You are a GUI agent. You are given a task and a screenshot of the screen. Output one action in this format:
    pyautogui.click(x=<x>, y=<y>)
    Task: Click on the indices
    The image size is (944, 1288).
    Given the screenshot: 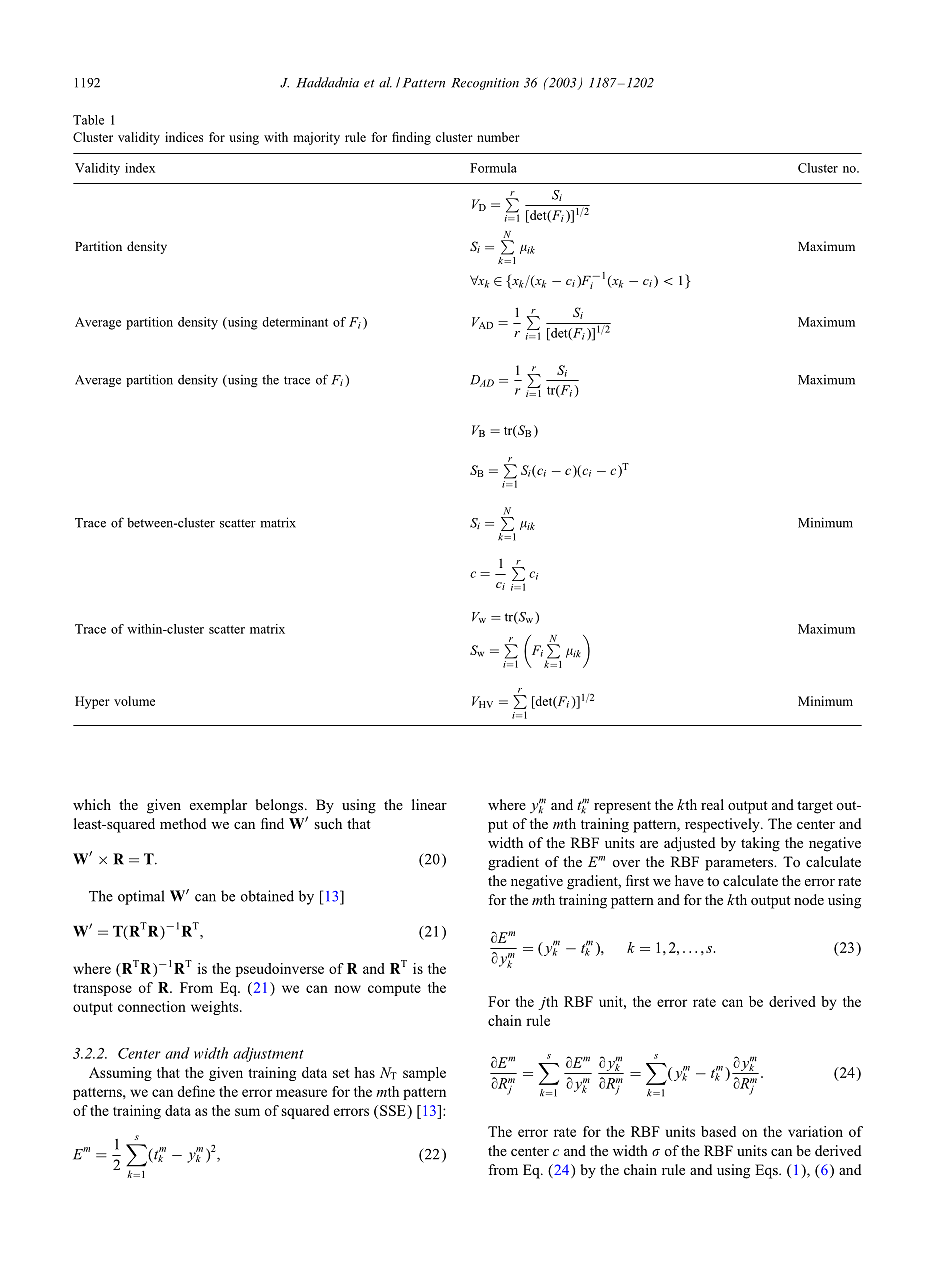 What is the action you would take?
    pyautogui.click(x=184, y=137)
